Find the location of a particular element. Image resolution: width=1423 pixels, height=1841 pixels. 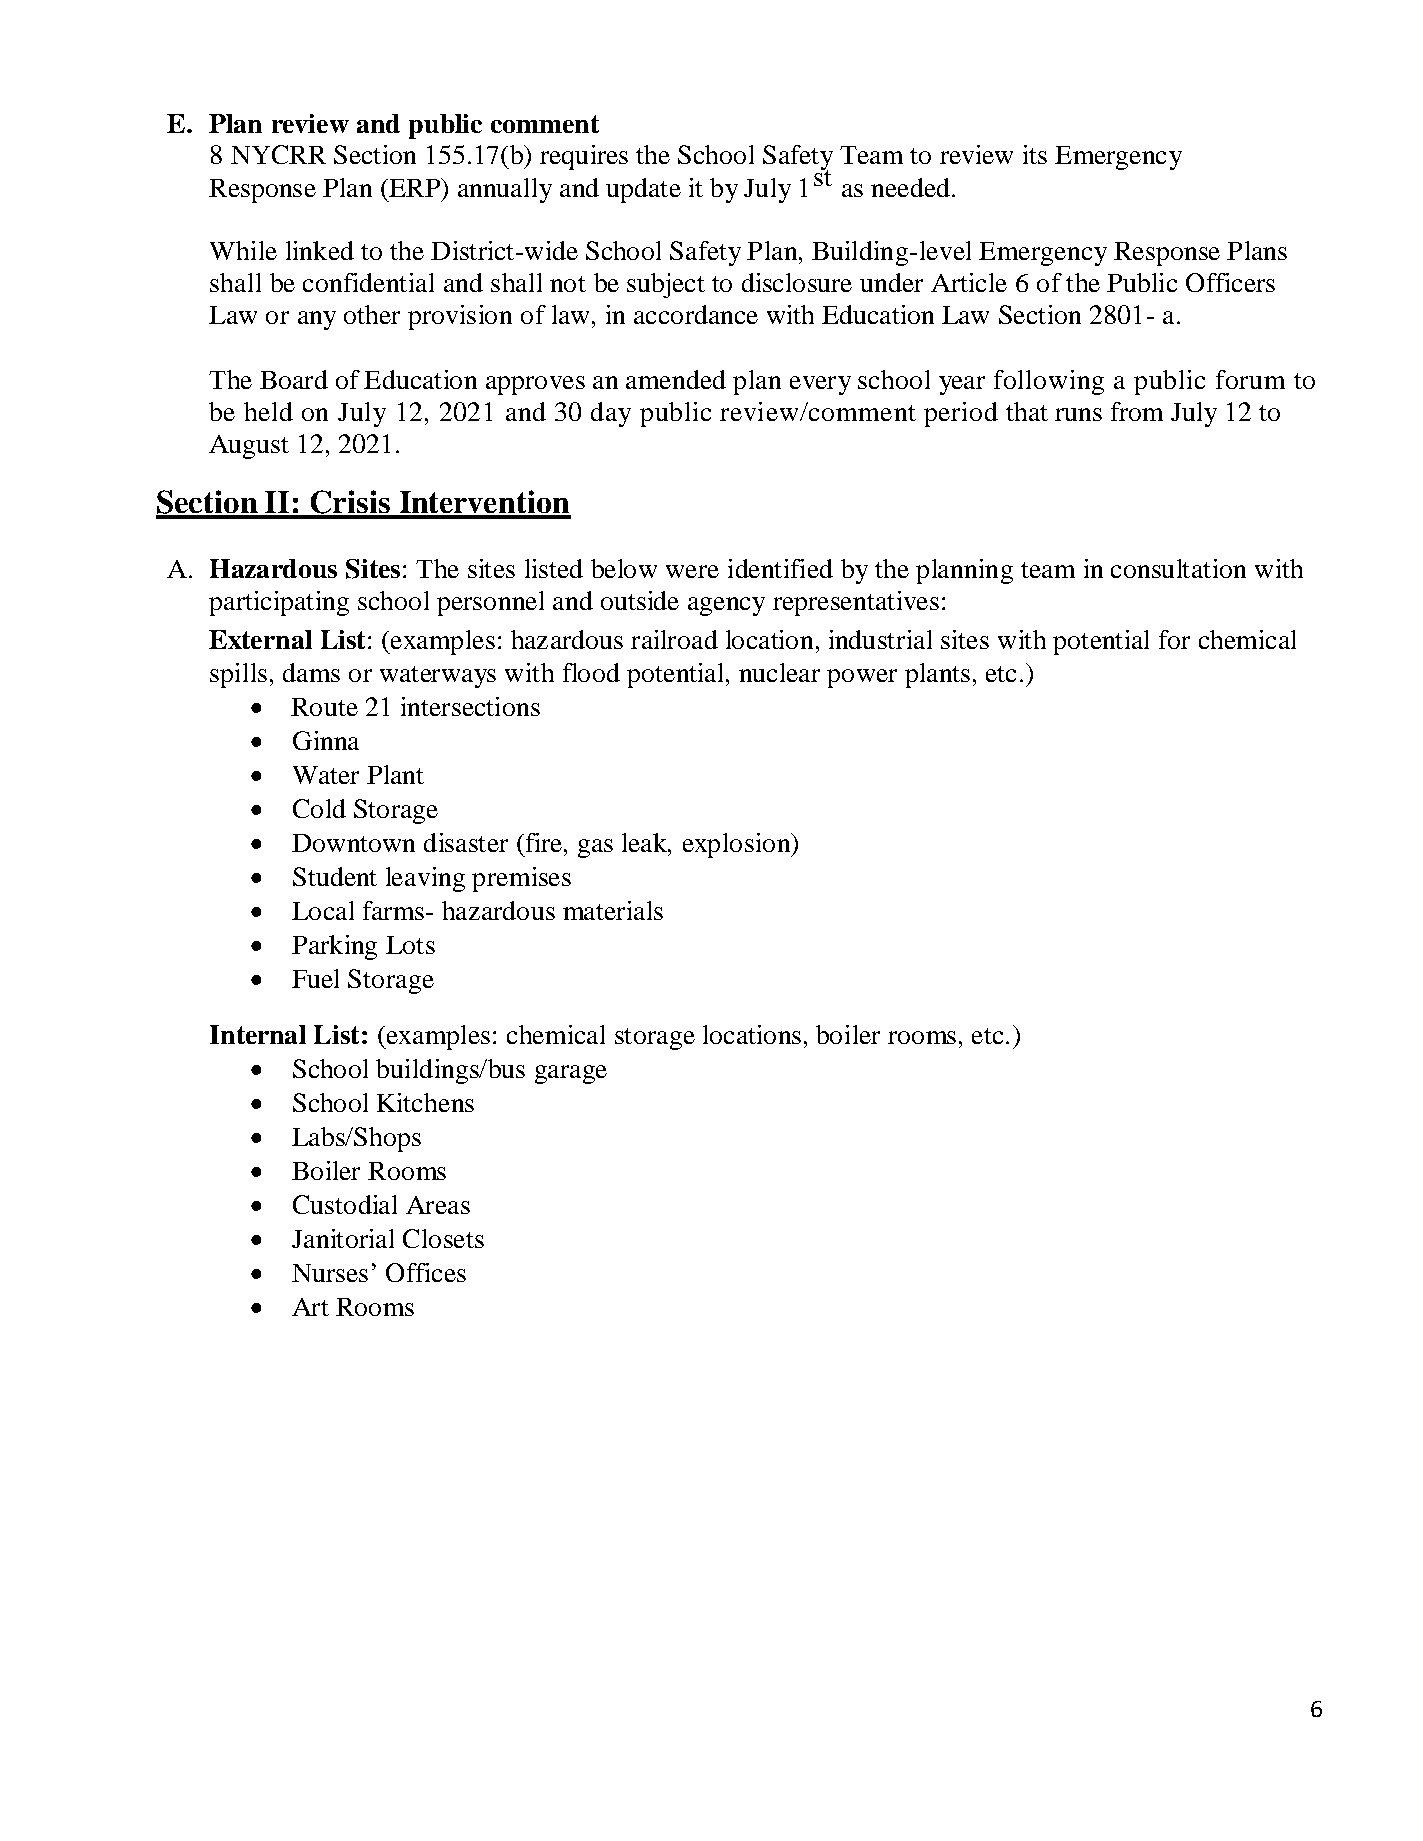

Route is located at coordinates (324, 707).
